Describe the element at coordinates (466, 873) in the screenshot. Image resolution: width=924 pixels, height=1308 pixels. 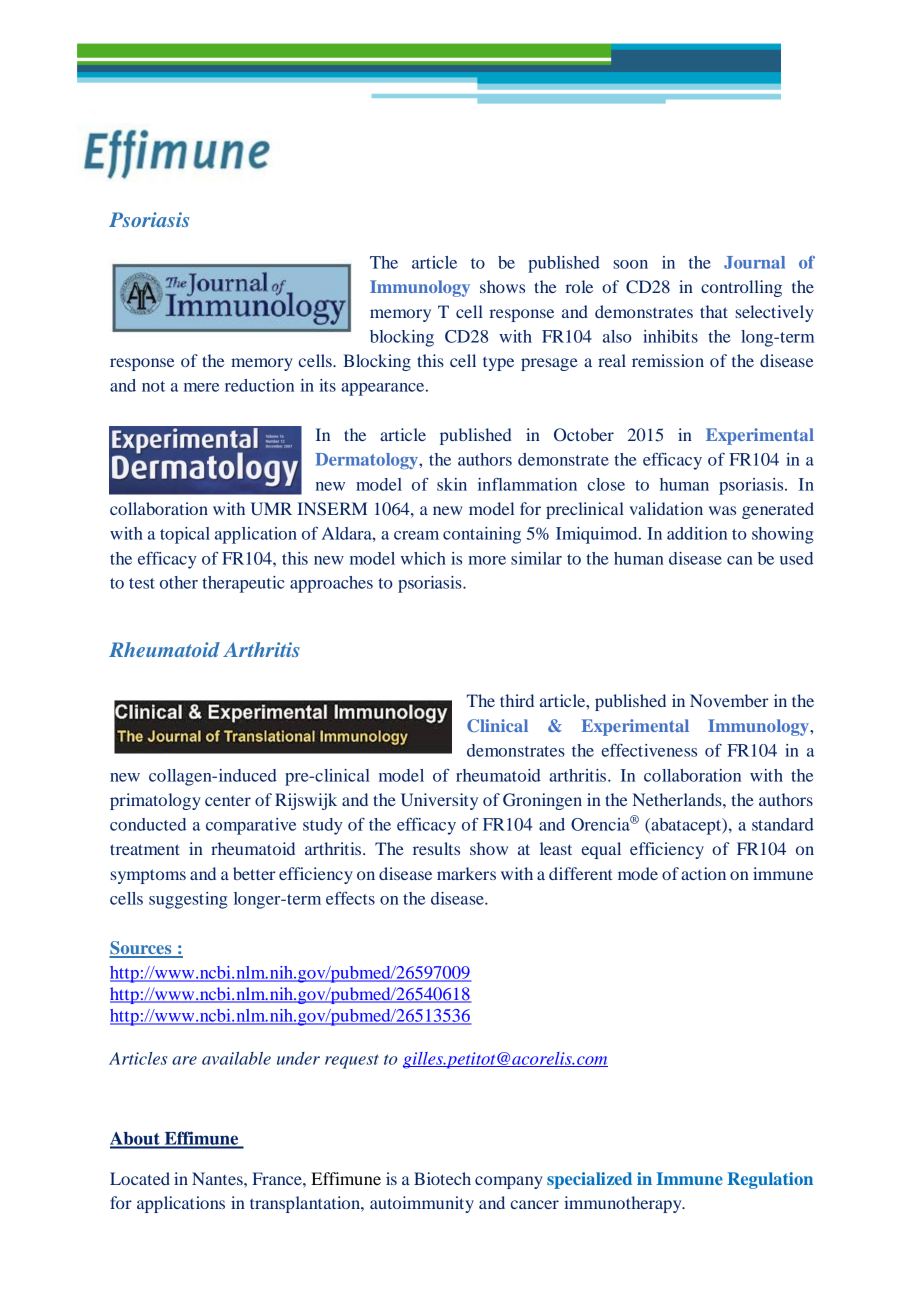
I see `markers` at that location.
